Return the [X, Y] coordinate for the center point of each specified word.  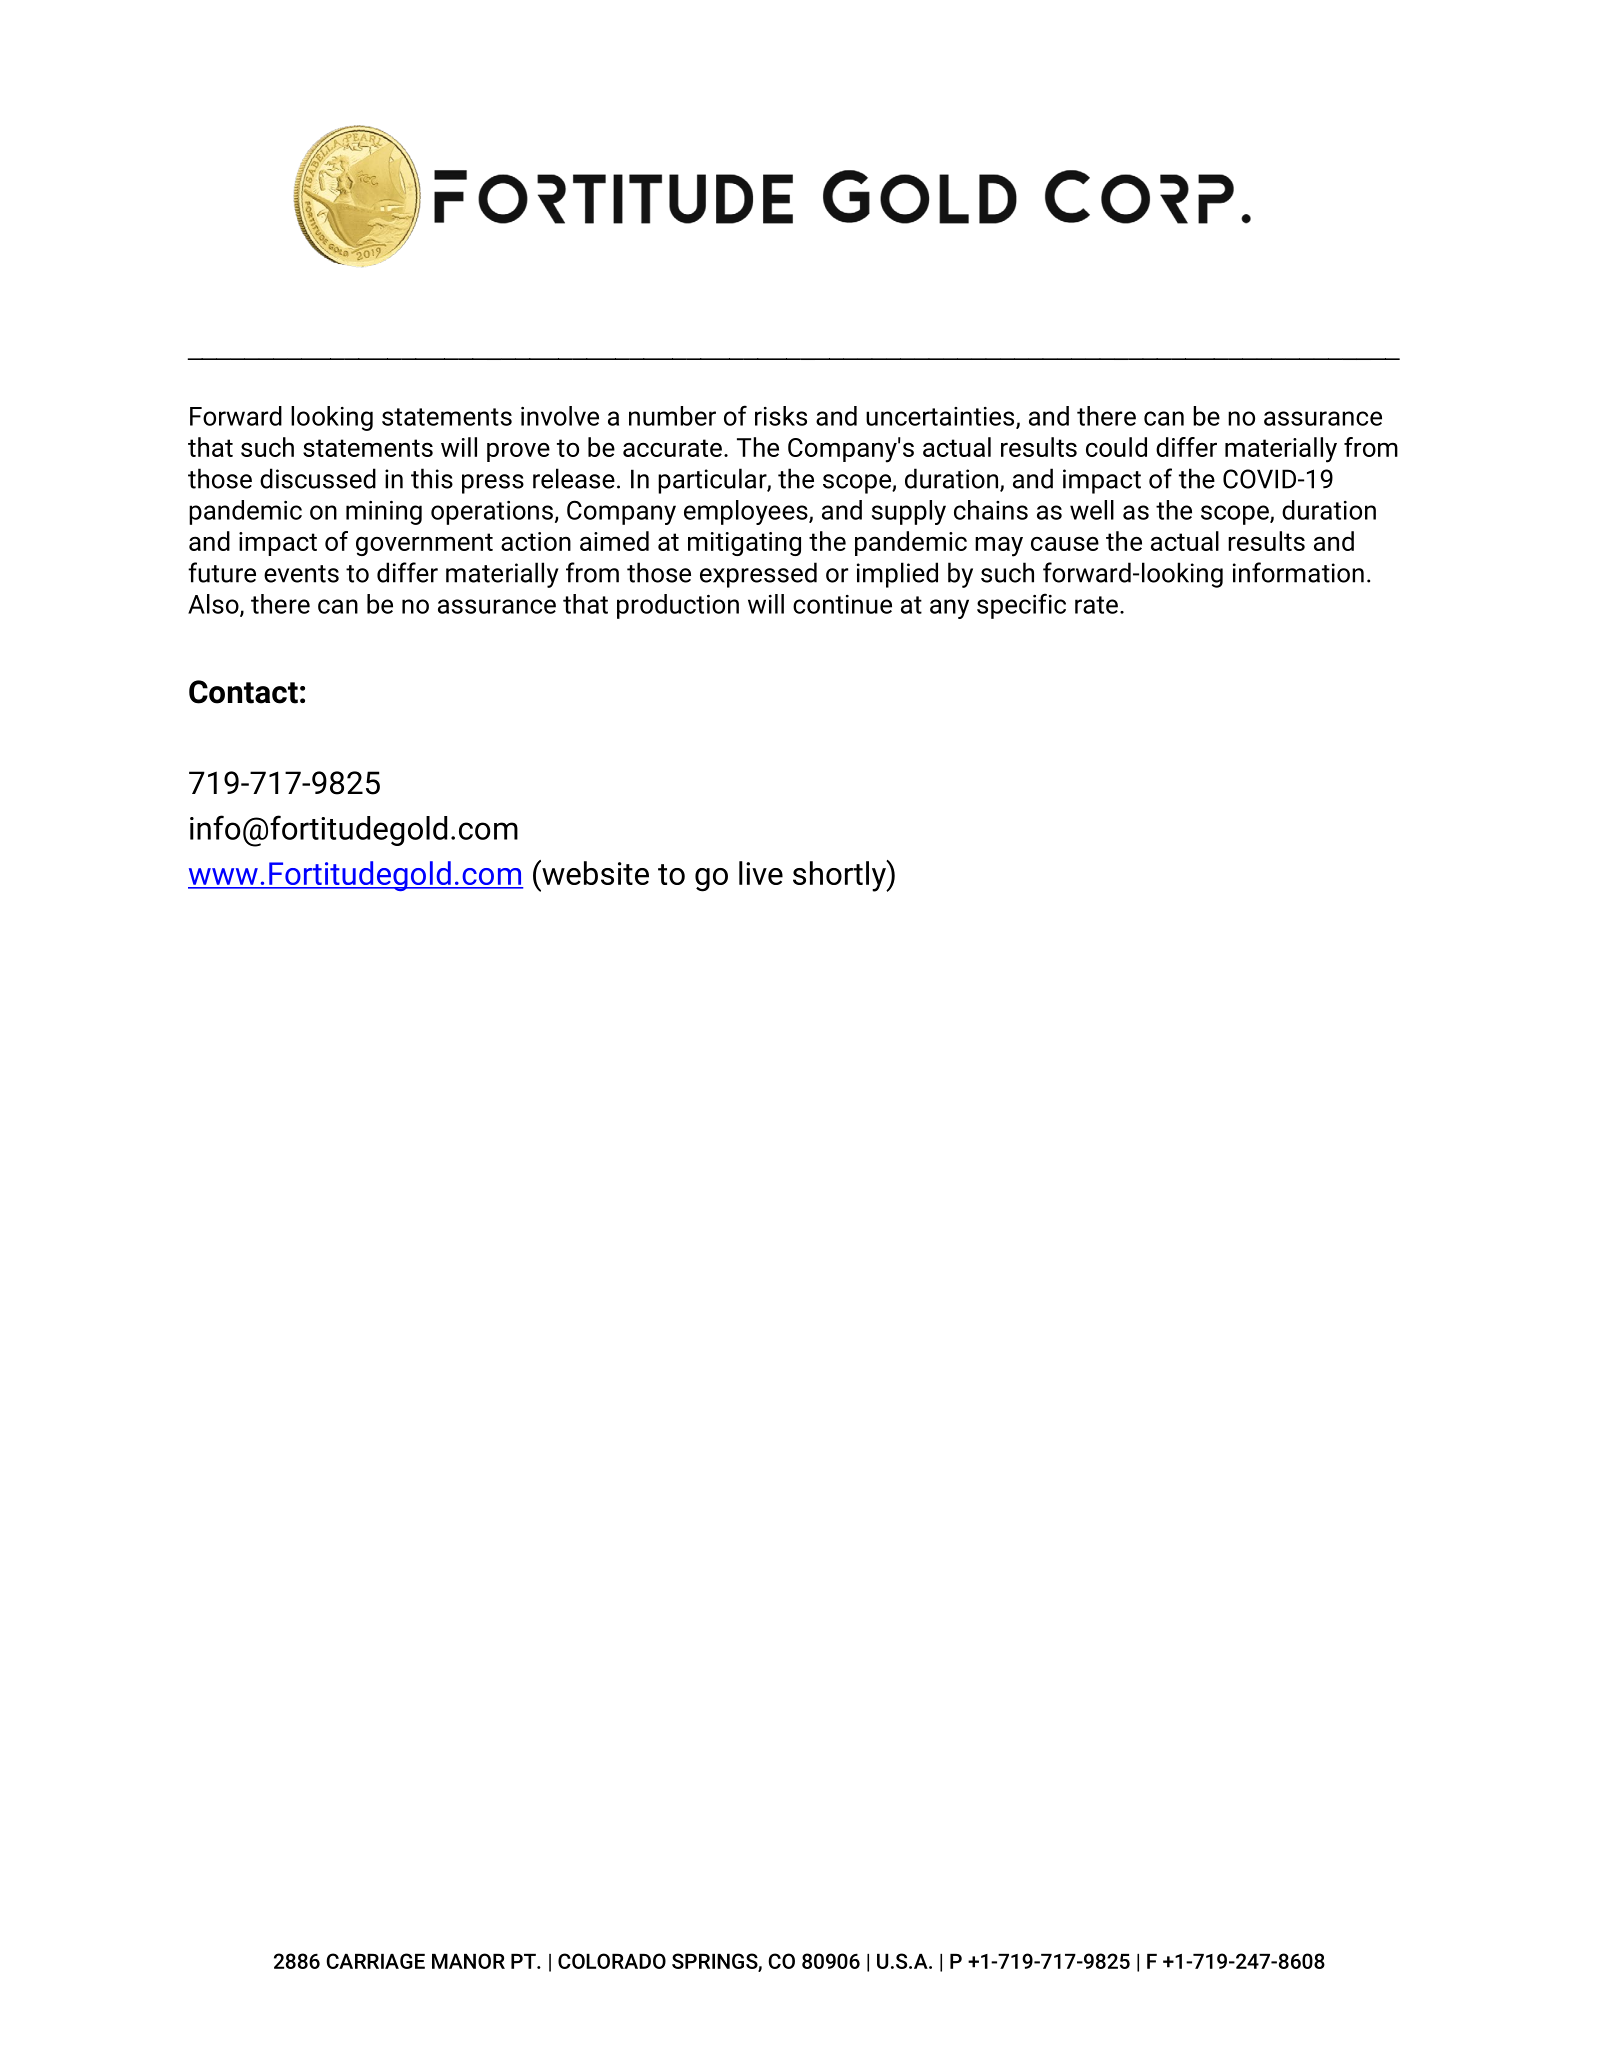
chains [991, 510]
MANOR [468, 1961]
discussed [318, 478]
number [672, 416]
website [594, 872]
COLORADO [612, 1961]
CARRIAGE [375, 1961]
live [761, 873]
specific [1021, 606]
